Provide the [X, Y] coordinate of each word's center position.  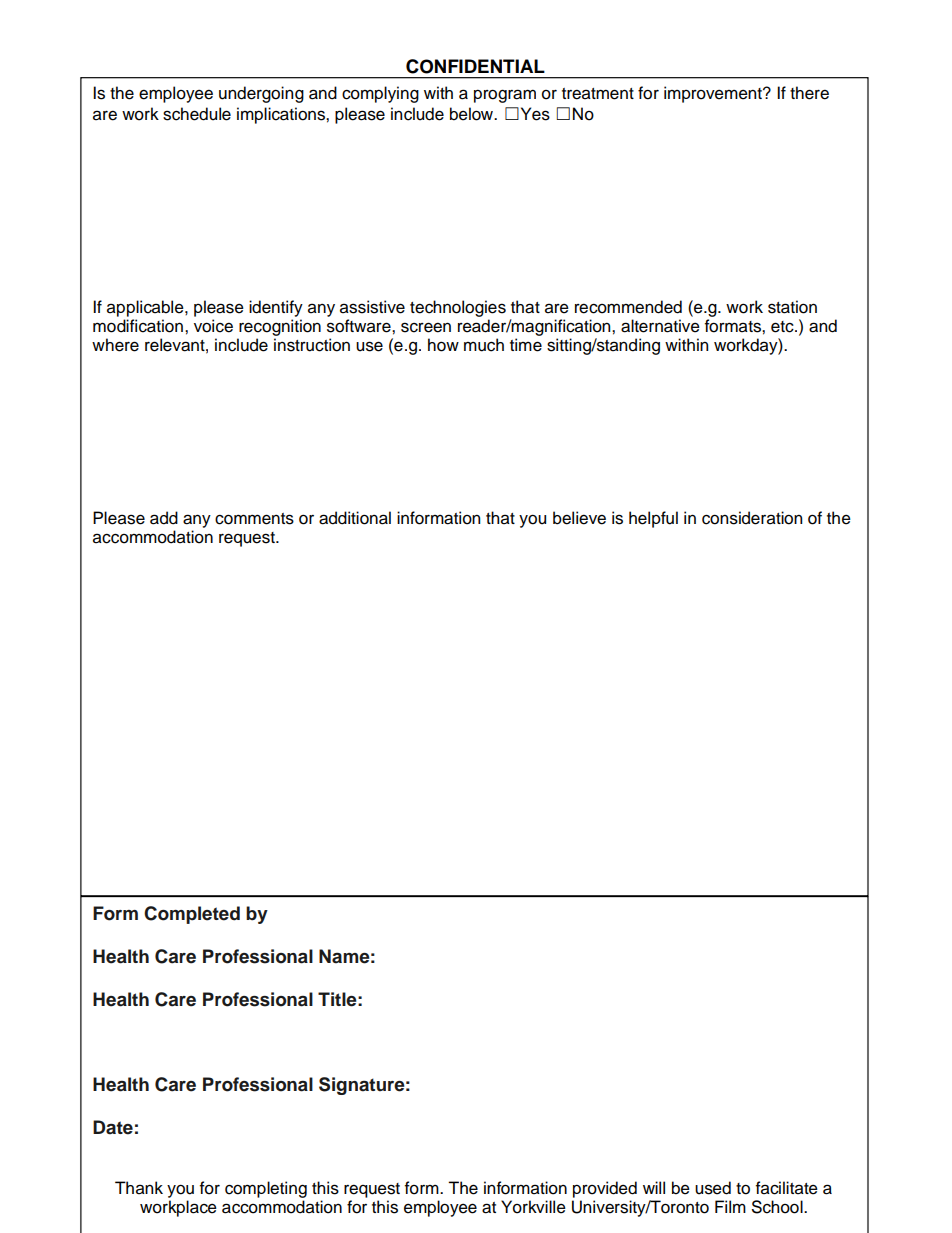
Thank [139, 1188]
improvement [714, 94]
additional [355, 518]
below [473, 114]
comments [254, 519]
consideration [752, 518]
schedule [197, 114]
